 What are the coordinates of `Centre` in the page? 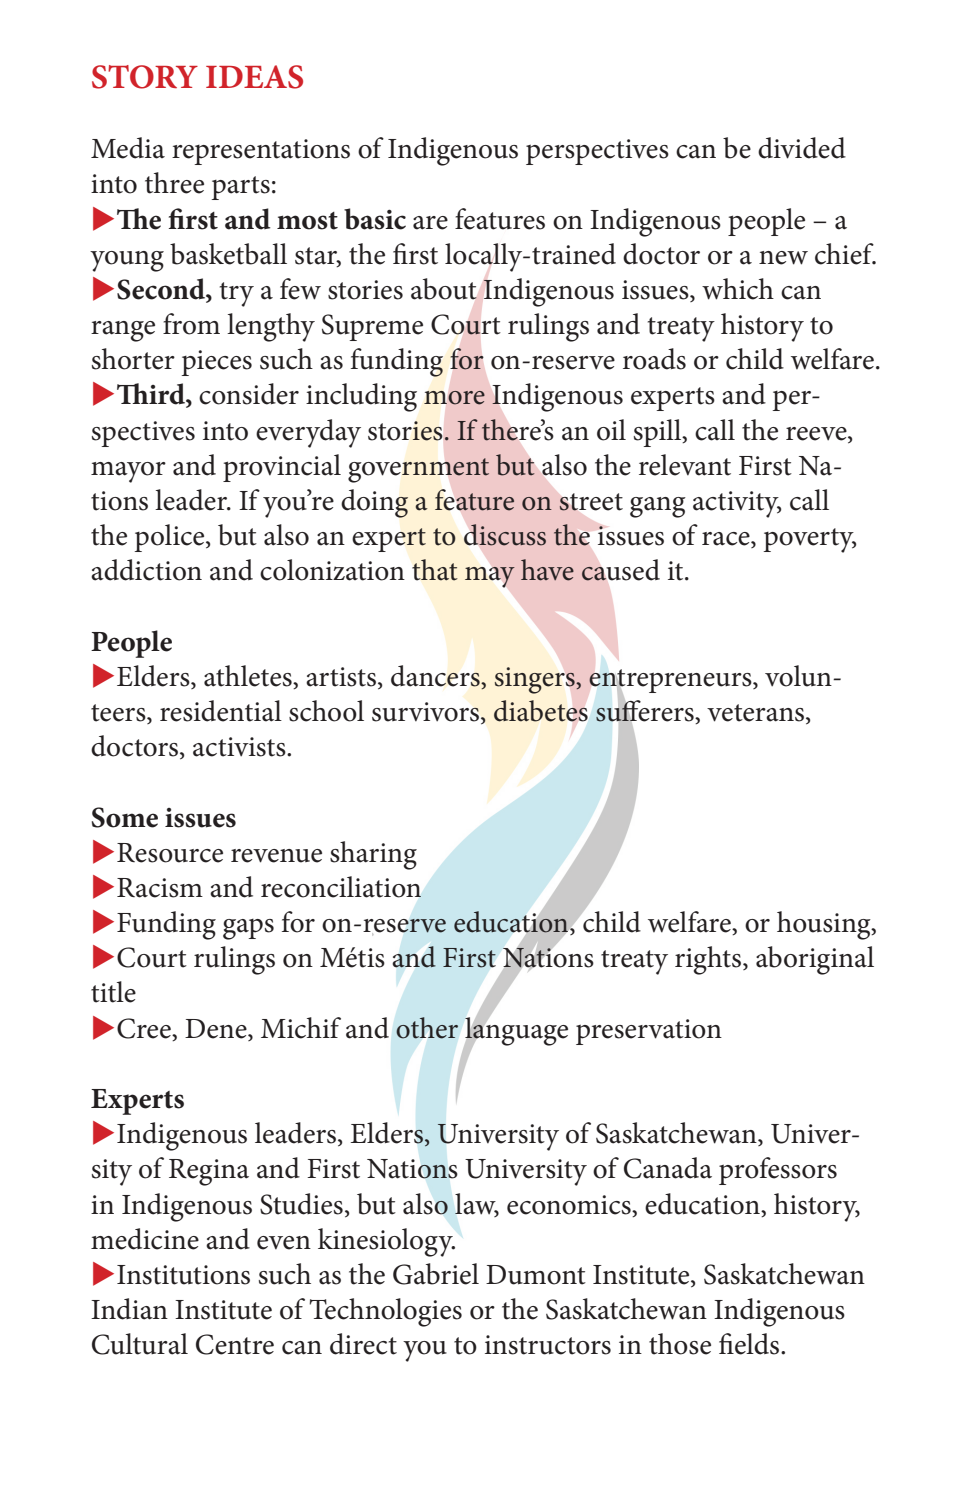 It's located at (235, 1344).
